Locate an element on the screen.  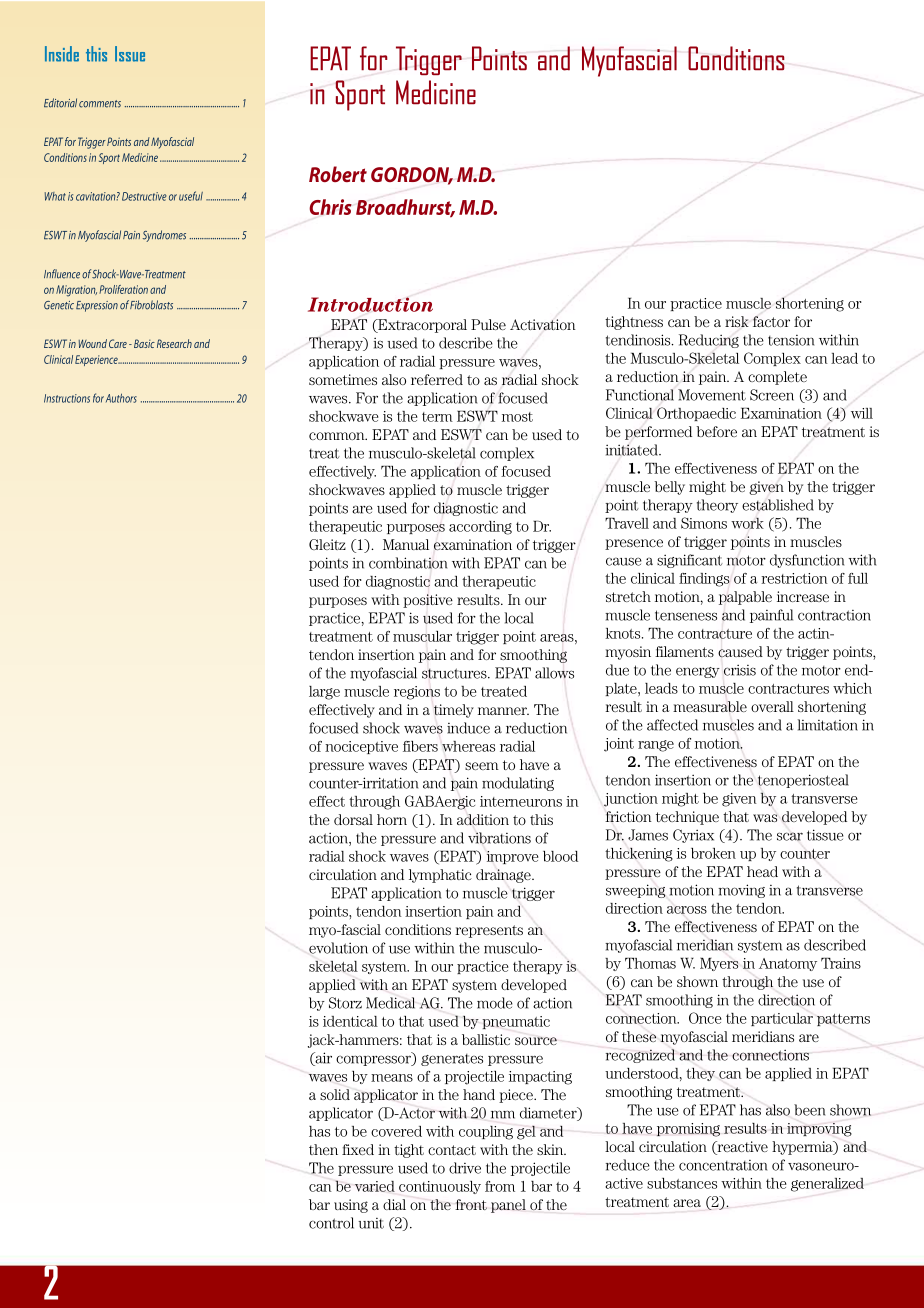
comments is located at coordinates (100, 104).
